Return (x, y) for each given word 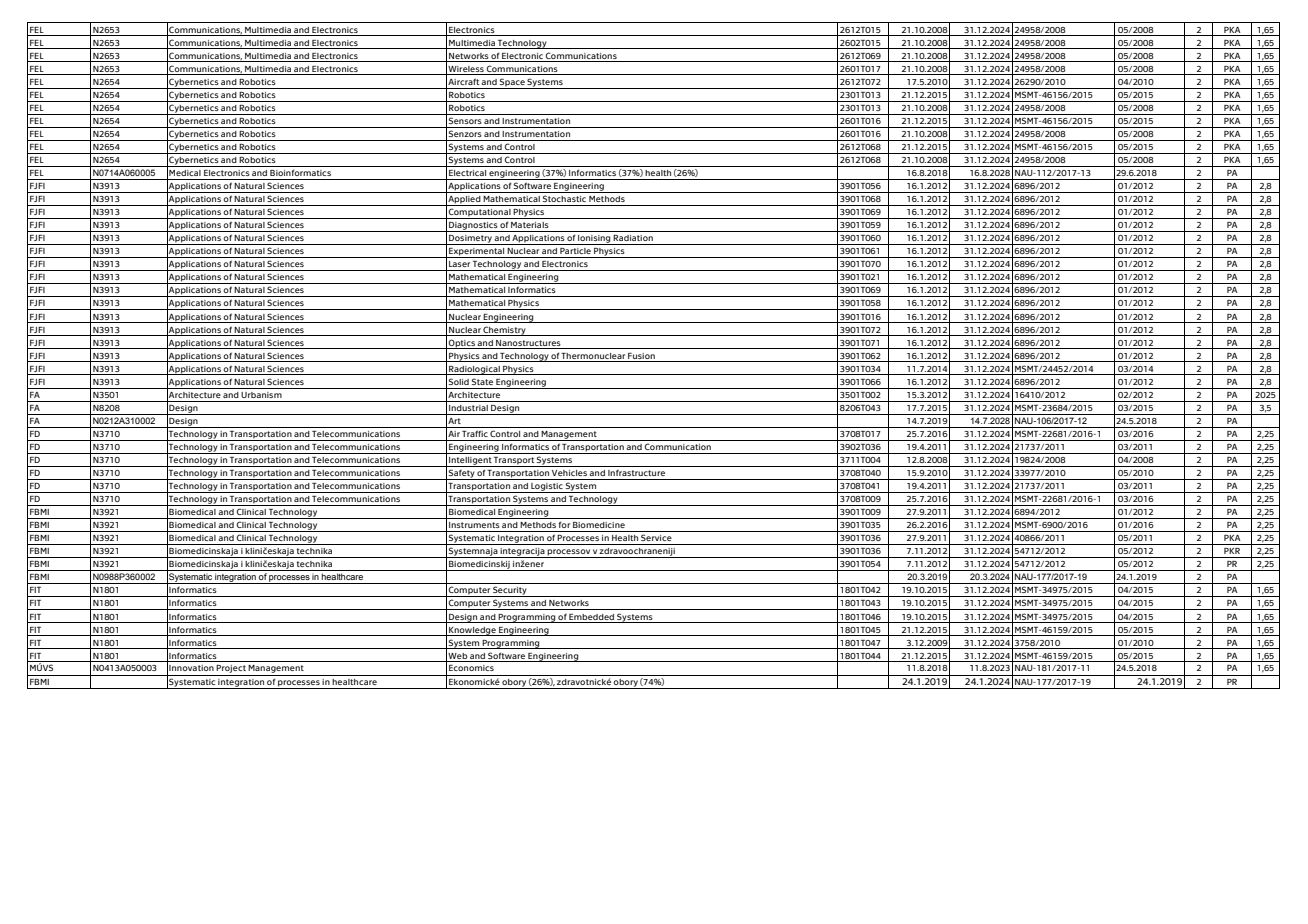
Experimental (477, 253)
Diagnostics (473, 227)
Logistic (547, 488)
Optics (462, 344)
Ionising (594, 240)
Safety (462, 474)
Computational (480, 213)
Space (512, 83)
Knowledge (472, 631)
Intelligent (470, 462)
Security (510, 591)
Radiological (474, 370)
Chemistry (505, 331)
